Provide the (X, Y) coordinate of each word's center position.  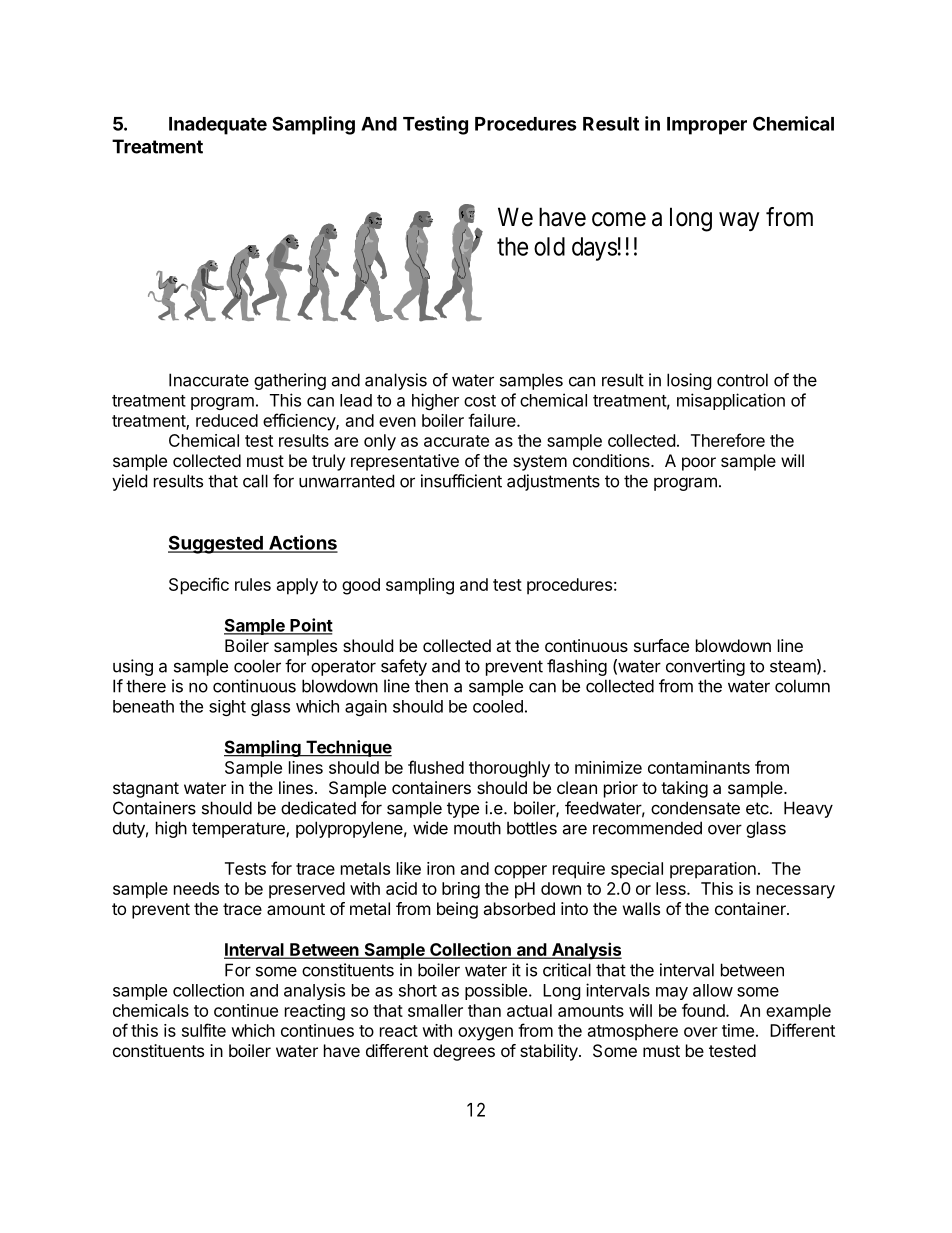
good (361, 586)
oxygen (485, 1034)
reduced (227, 420)
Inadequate (218, 126)
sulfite (204, 1030)
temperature (239, 830)
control (742, 380)
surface (661, 645)
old (549, 246)
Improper (707, 126)
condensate (695, 808)
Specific (199, 586)
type (463, 810)
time (738, 1030)
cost (480, 401)
